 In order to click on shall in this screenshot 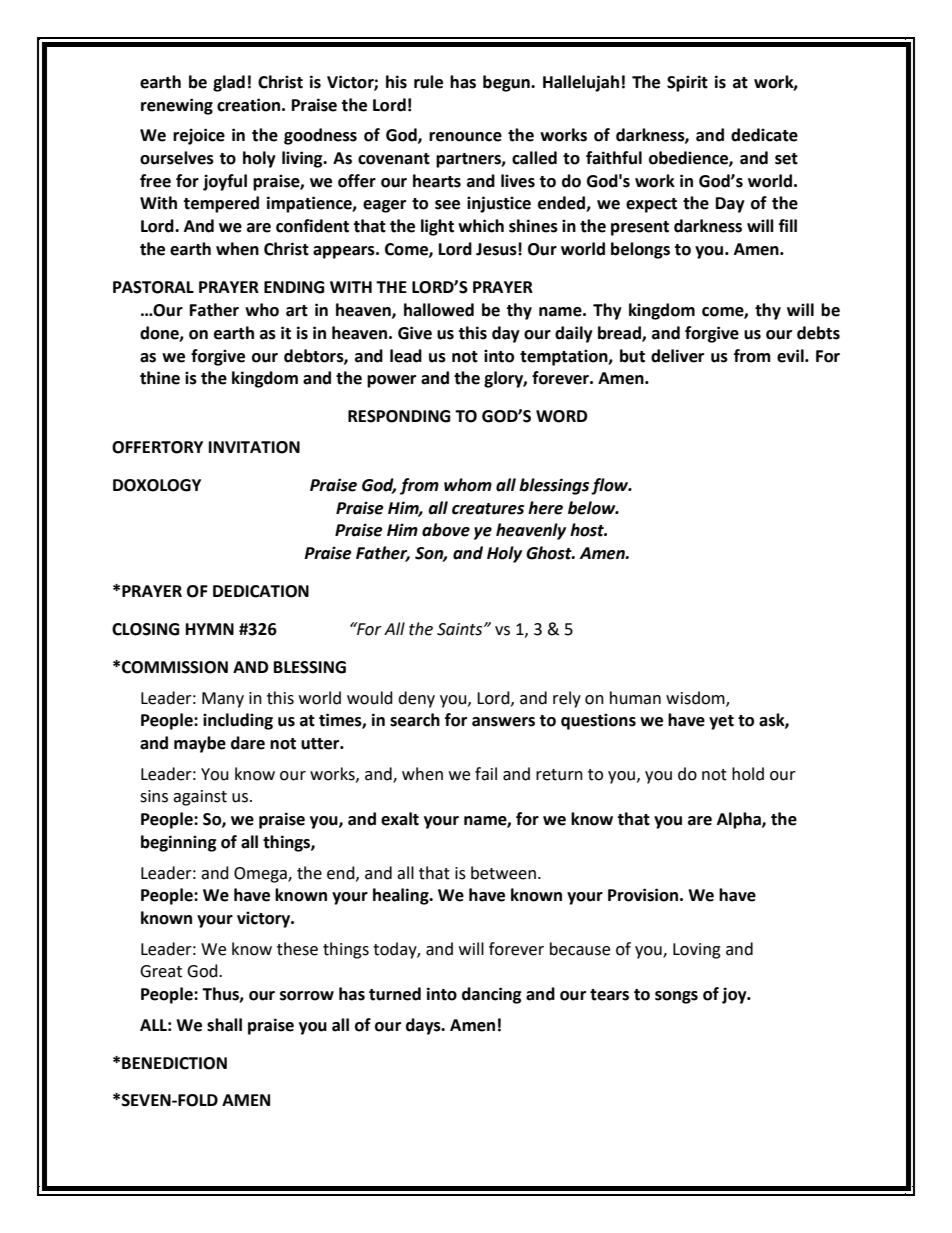, I will do `click(224, 1025)`.
